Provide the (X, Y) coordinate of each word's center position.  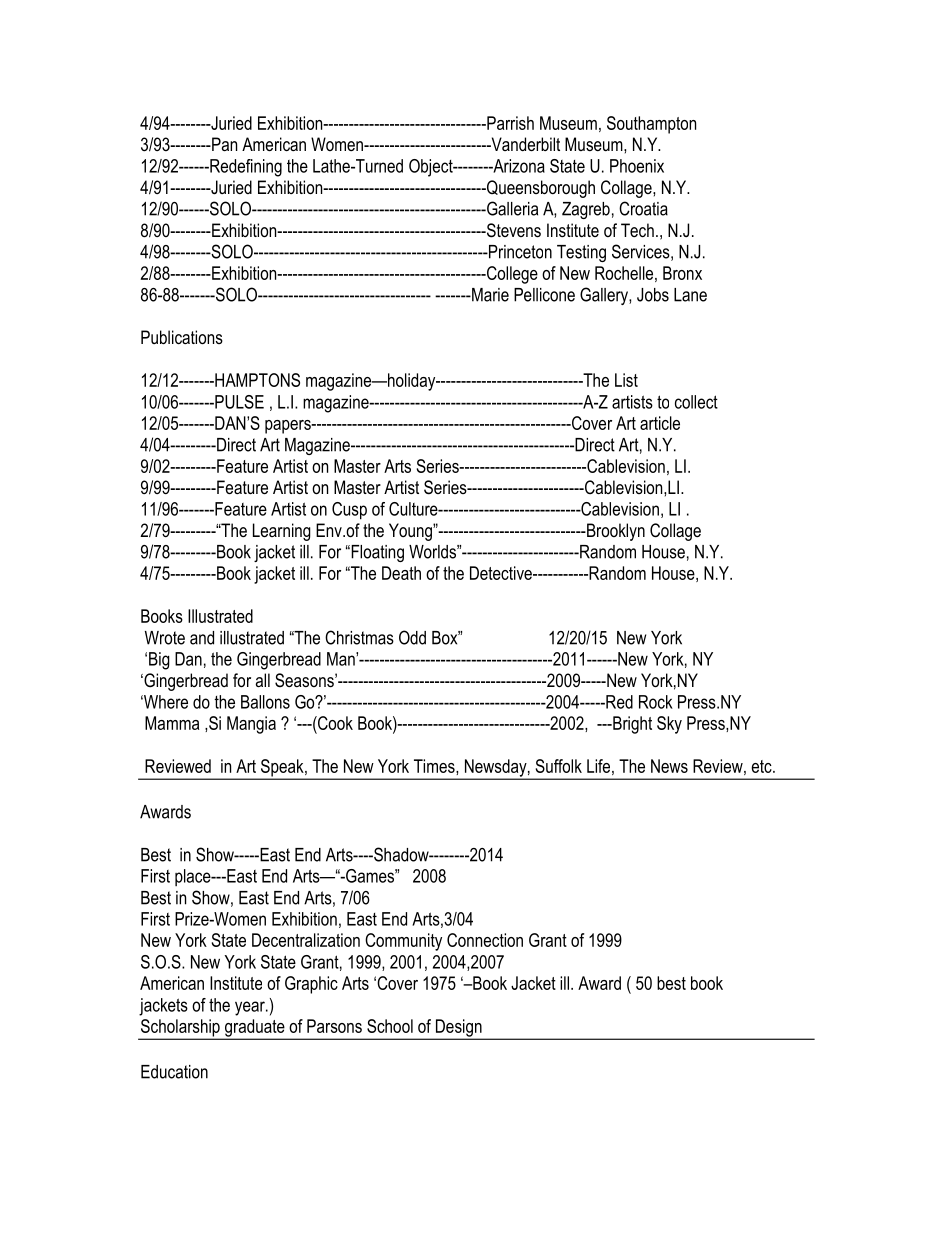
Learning (282, 532)
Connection (485, 940)
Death (401, 573)
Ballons (265, 702)
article (660, 423)
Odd (412, 637)
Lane (690, 295)
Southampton (651, 125)
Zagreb (586, 210)
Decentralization (306, 940)
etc (762, 766)
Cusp (349, 511)
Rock (656, 702)
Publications (182, 337)
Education (174, 1072)
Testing (581, 253)
